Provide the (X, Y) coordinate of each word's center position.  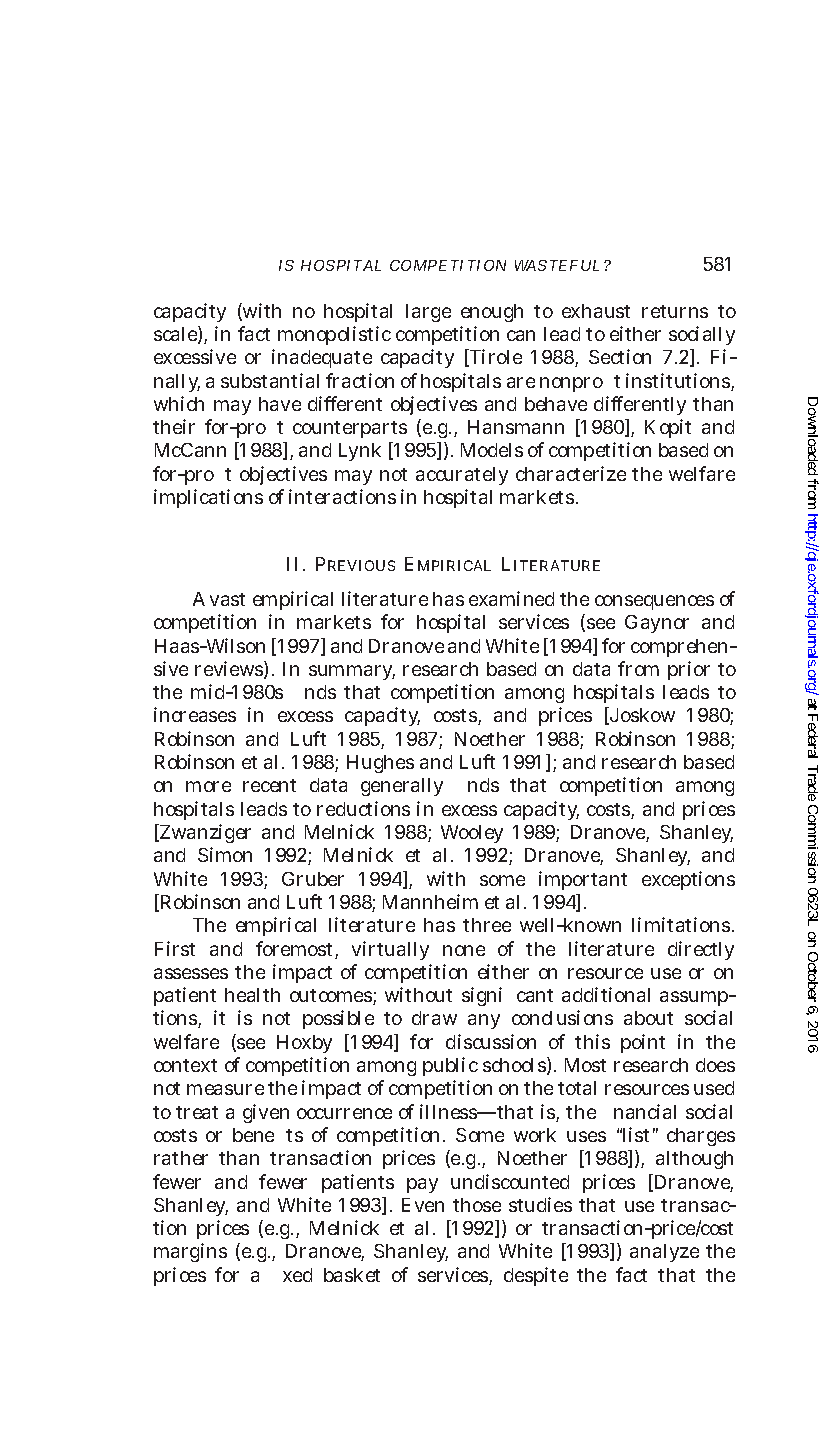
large (428, 313)
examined (511, 598)
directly (701, 950)
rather (181, 1158)
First (175, 948)
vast (227, 599)
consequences (654, 602)
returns (675, 311)
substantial (270, 380)
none (464, 950)
